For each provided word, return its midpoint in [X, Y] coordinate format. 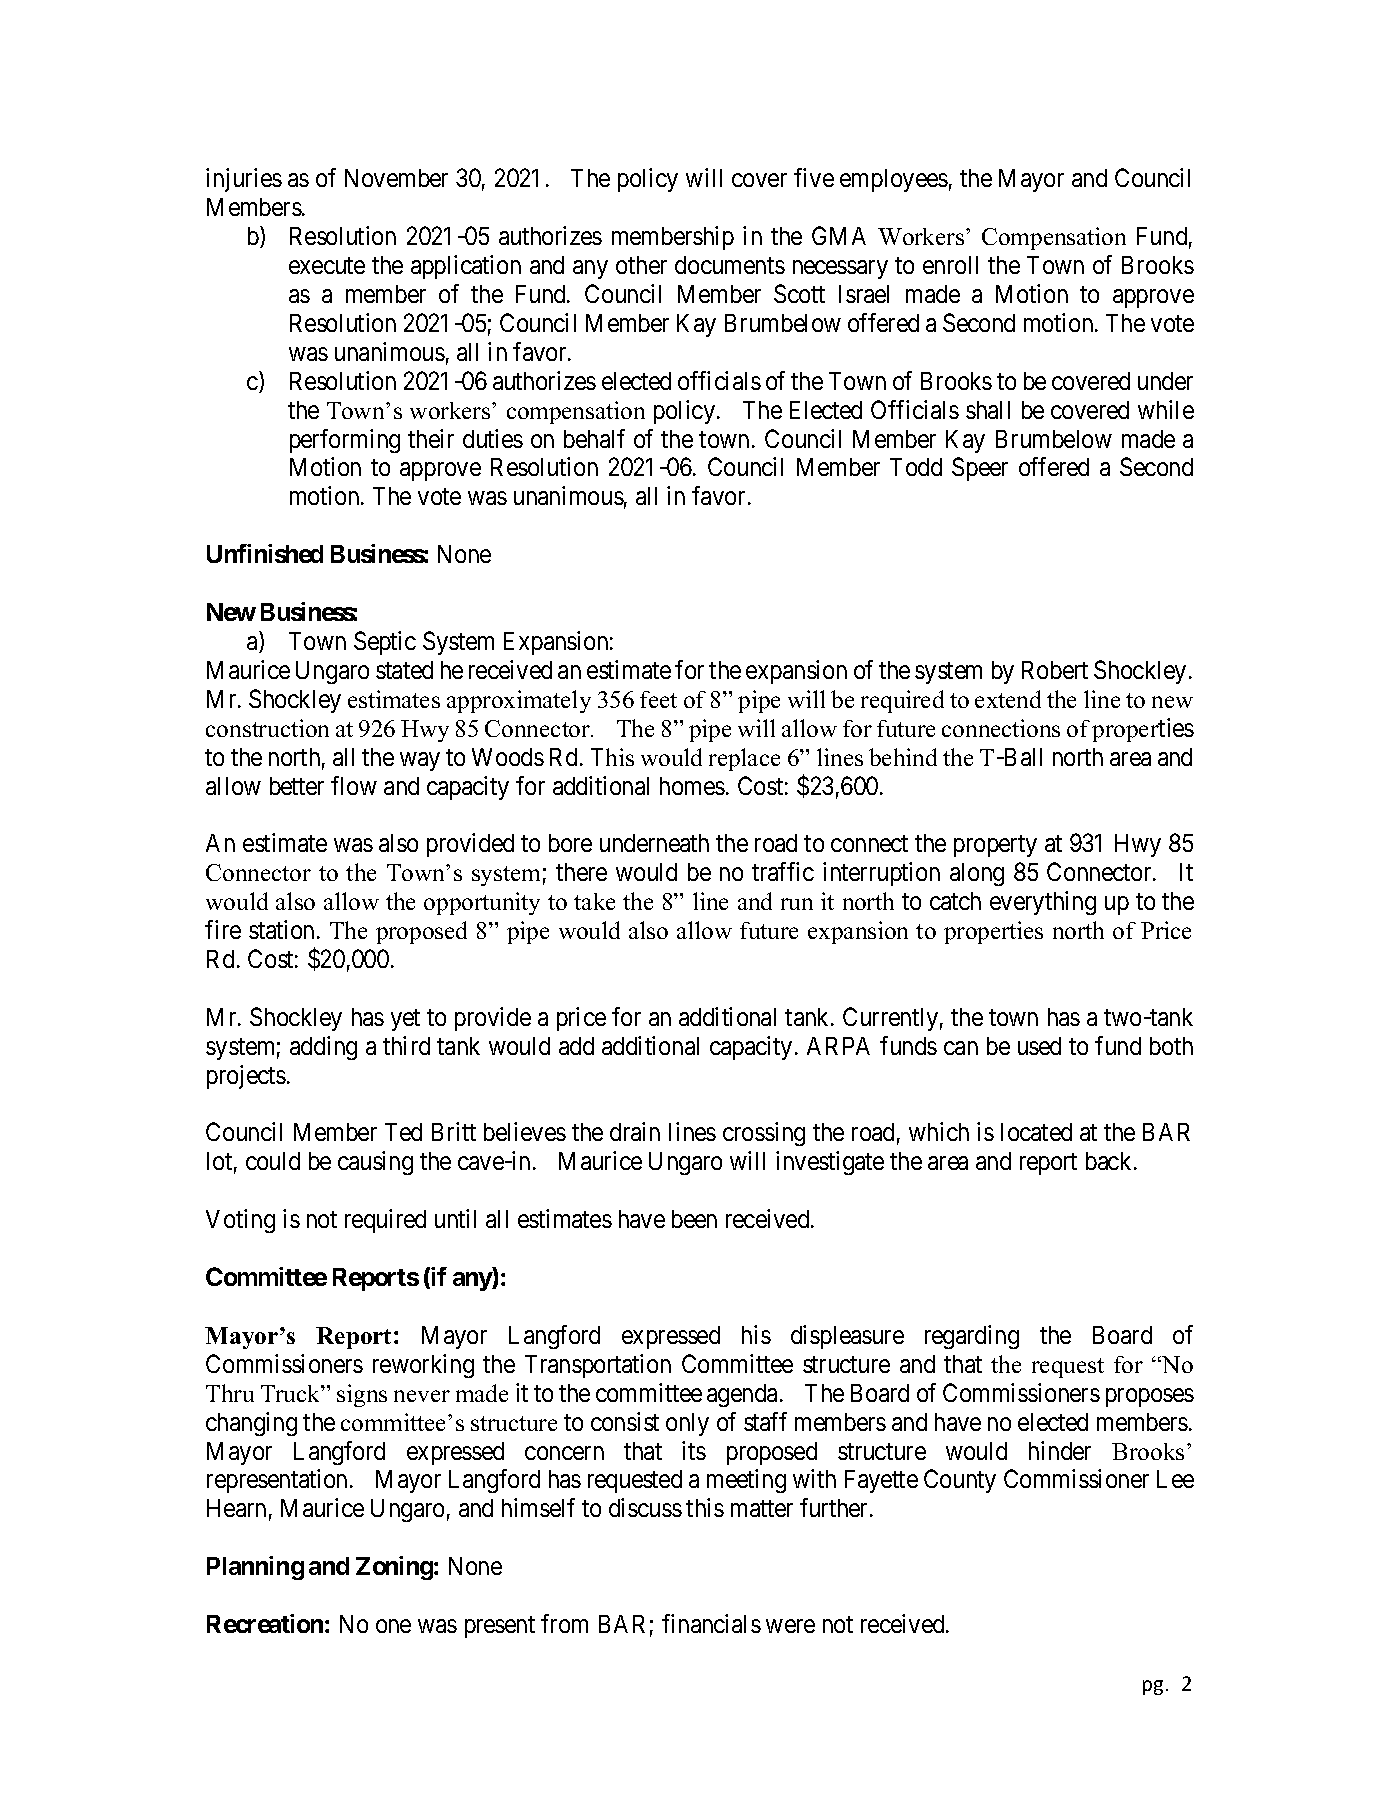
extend [1008, 699]
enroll [950, 265]
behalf [594, 438]
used [1039, 1046]
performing [345, 441]
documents [730, 265]
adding [323, 1048]
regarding [972, 1337]
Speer [980, 469]
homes [692, 786]
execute [327, 265]
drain [635, 1131]
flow [354, 785]
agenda [742, 1395]
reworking [423, 1366]
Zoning [394, 1568]
